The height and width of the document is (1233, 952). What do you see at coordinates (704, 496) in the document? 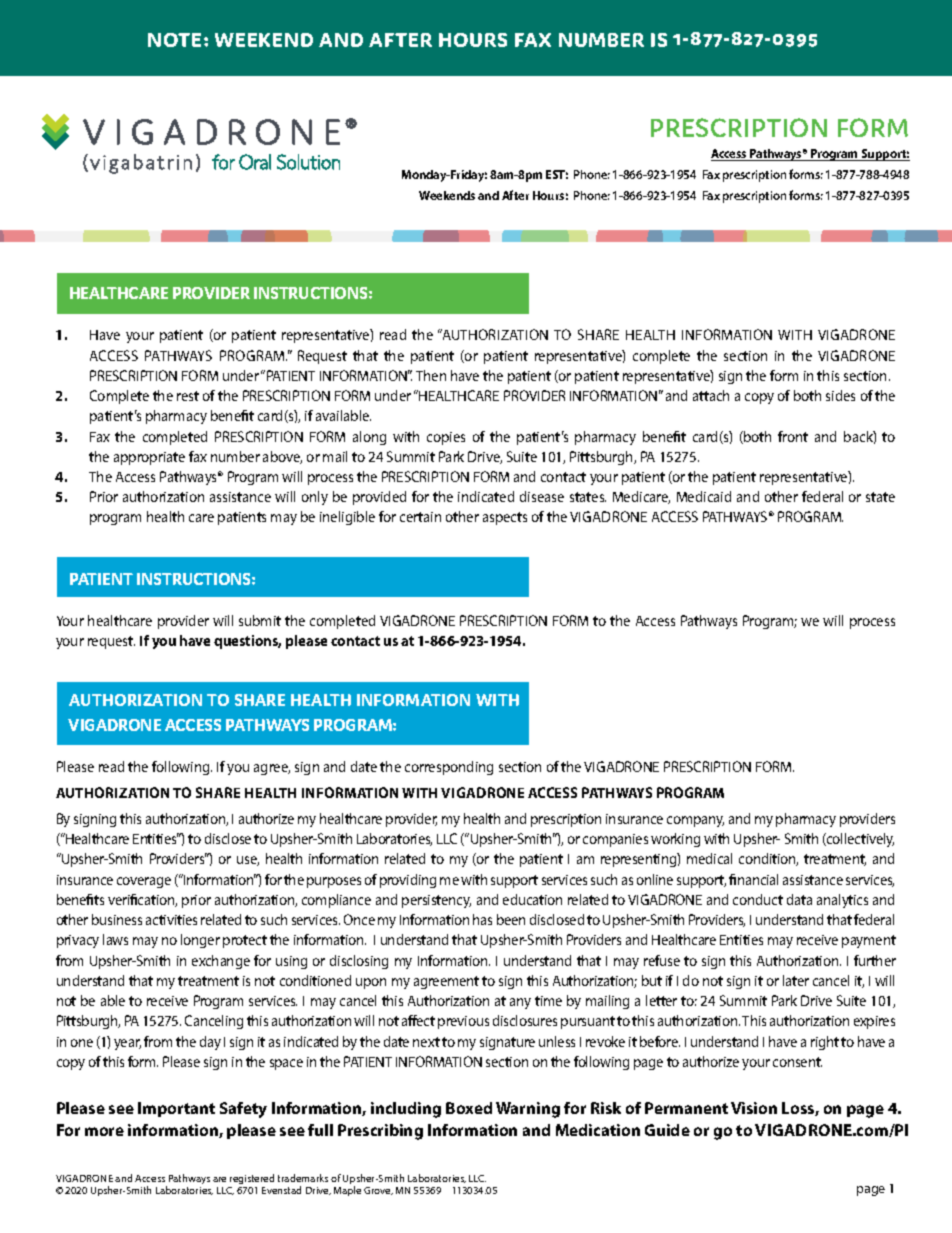
I see `Medicaid` at bounding box center [704, 496].
